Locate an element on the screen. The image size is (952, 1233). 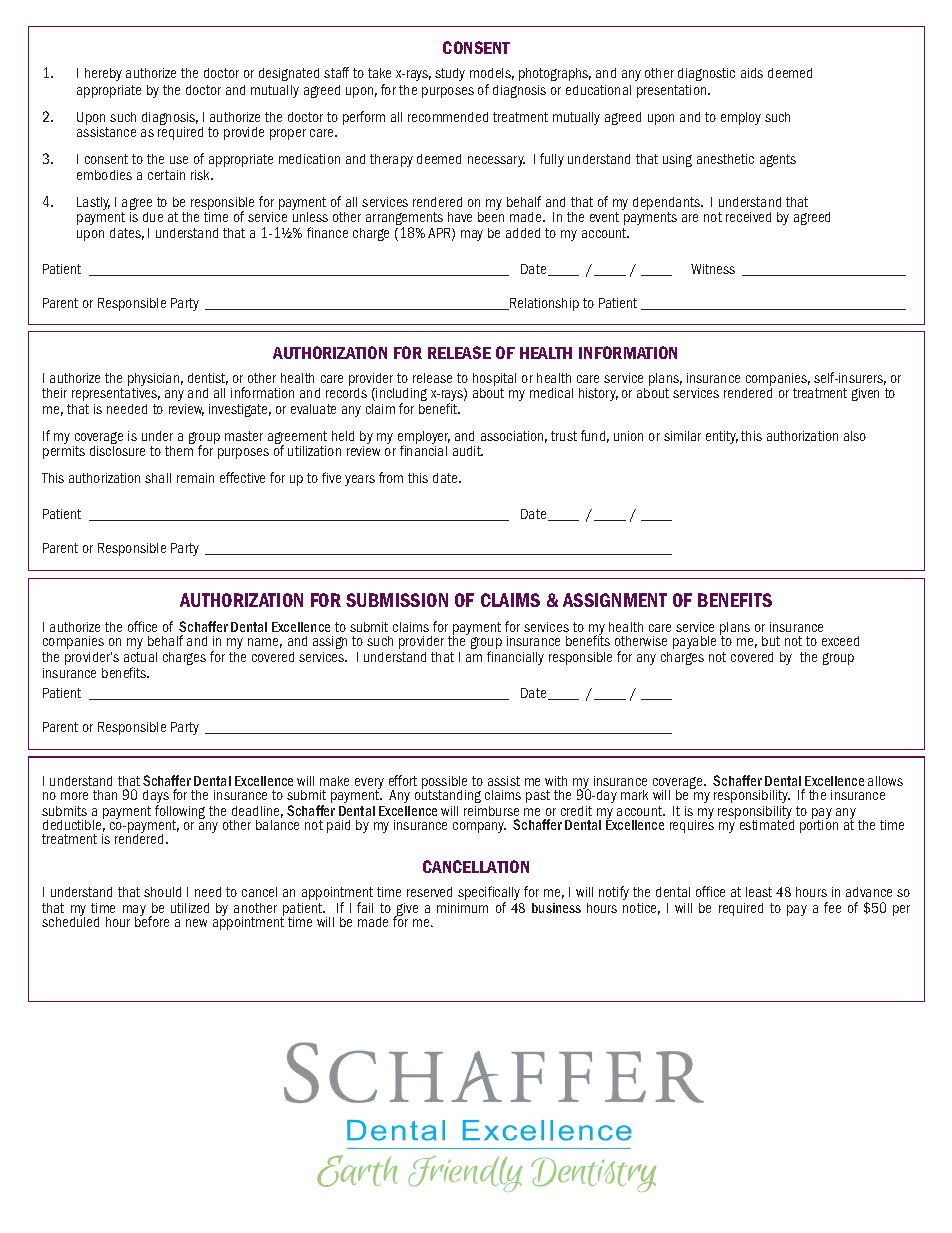
recommended is located at coordinates (448, 117).
